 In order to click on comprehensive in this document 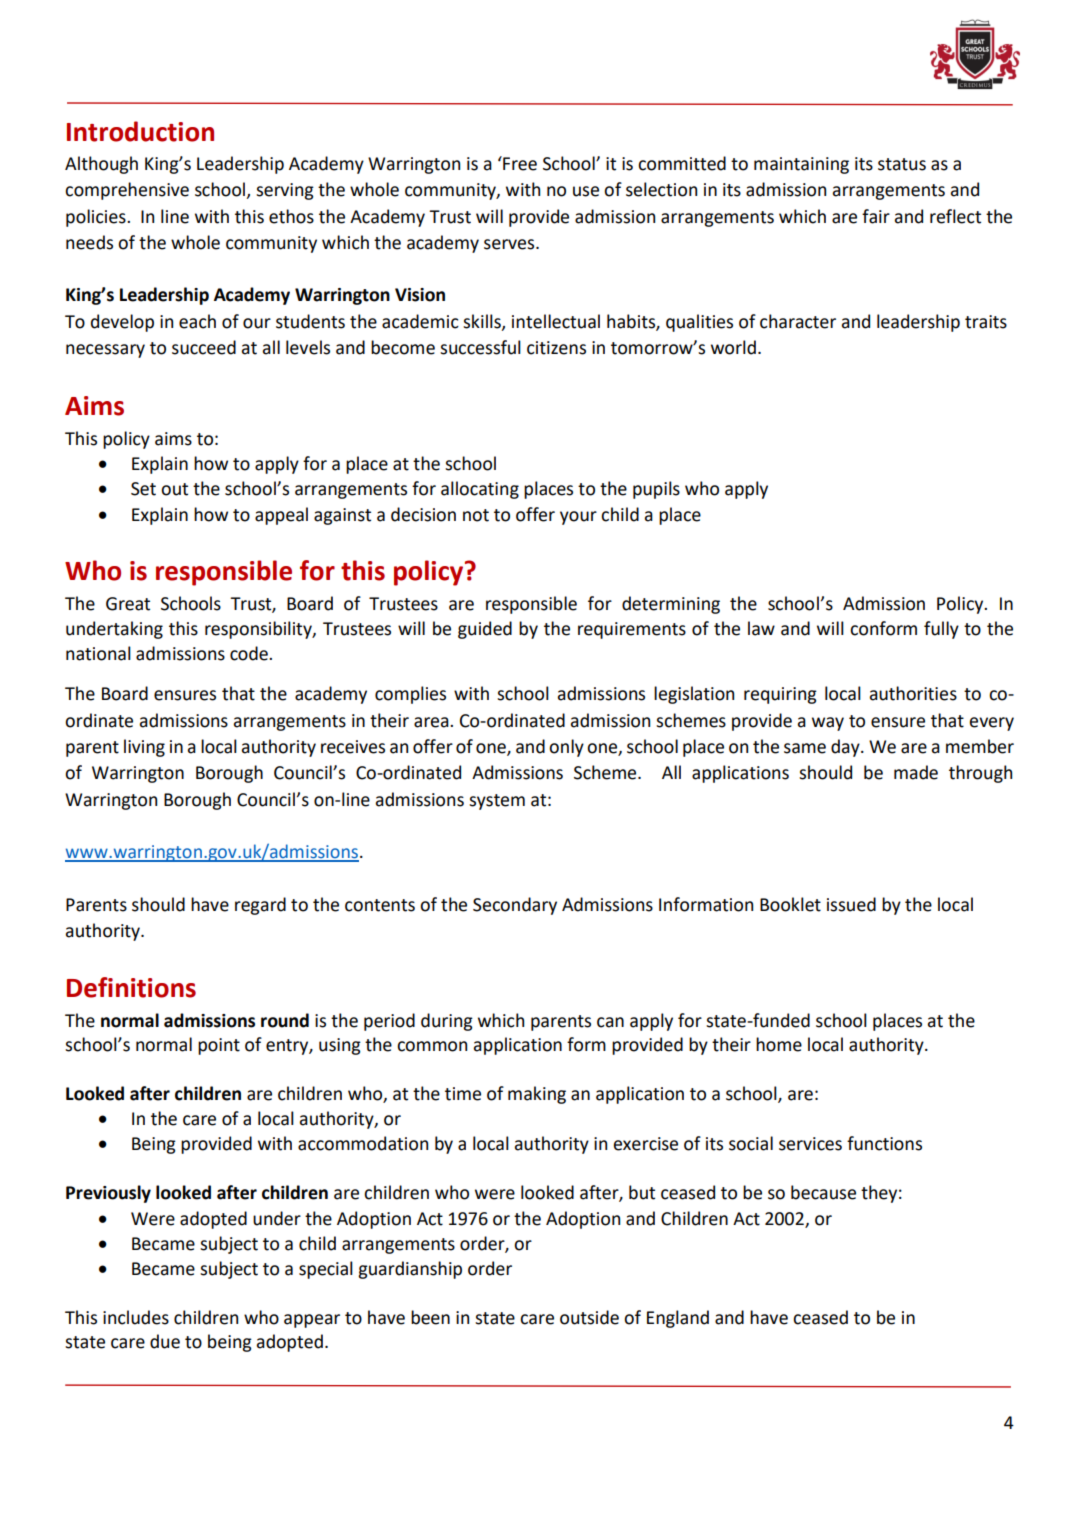, I will do `click(127, 191)`.
